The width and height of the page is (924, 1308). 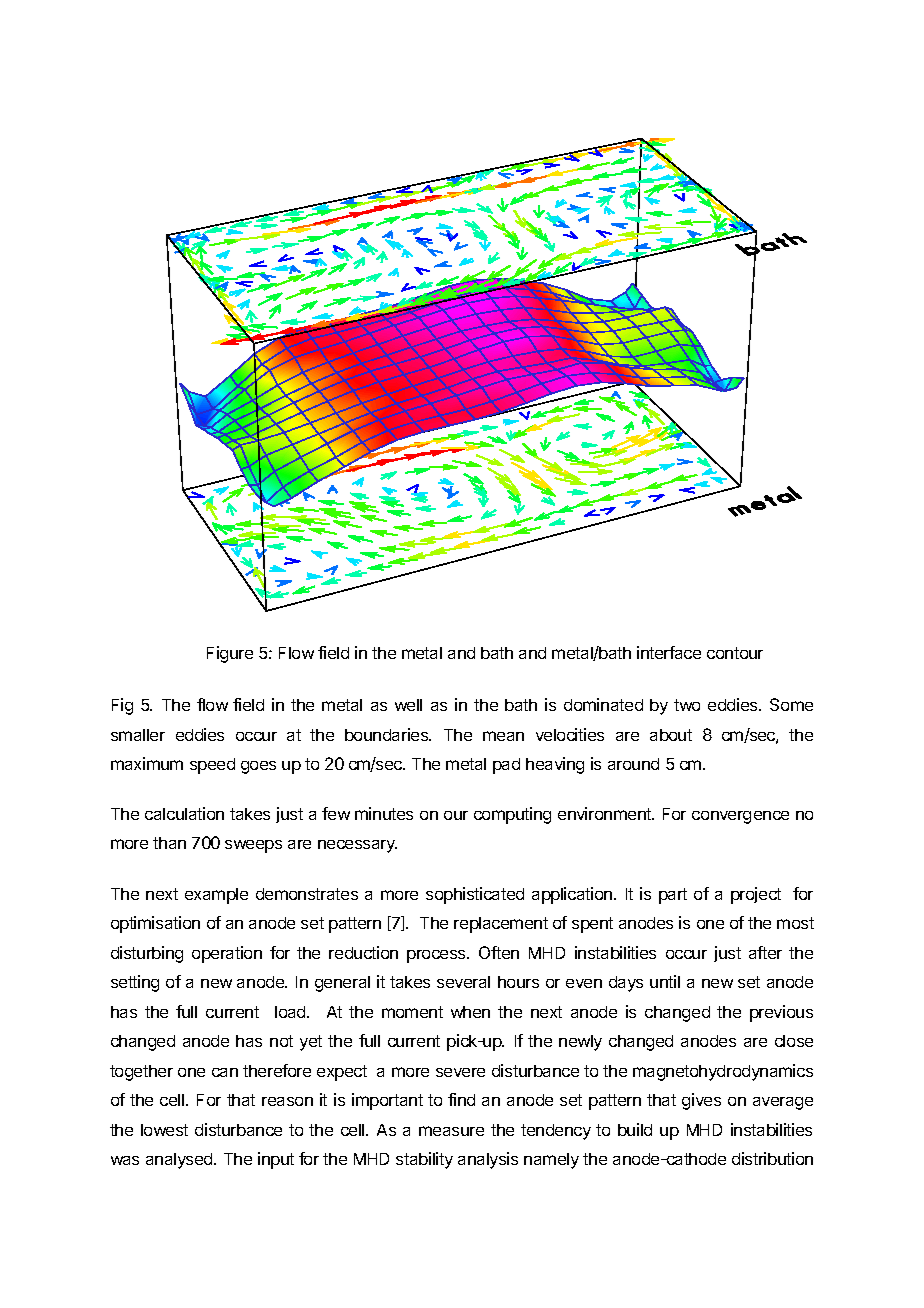 What do you see at coordinates (408, 705) in the page?
I see `well` at bounding box center [408, 705].
